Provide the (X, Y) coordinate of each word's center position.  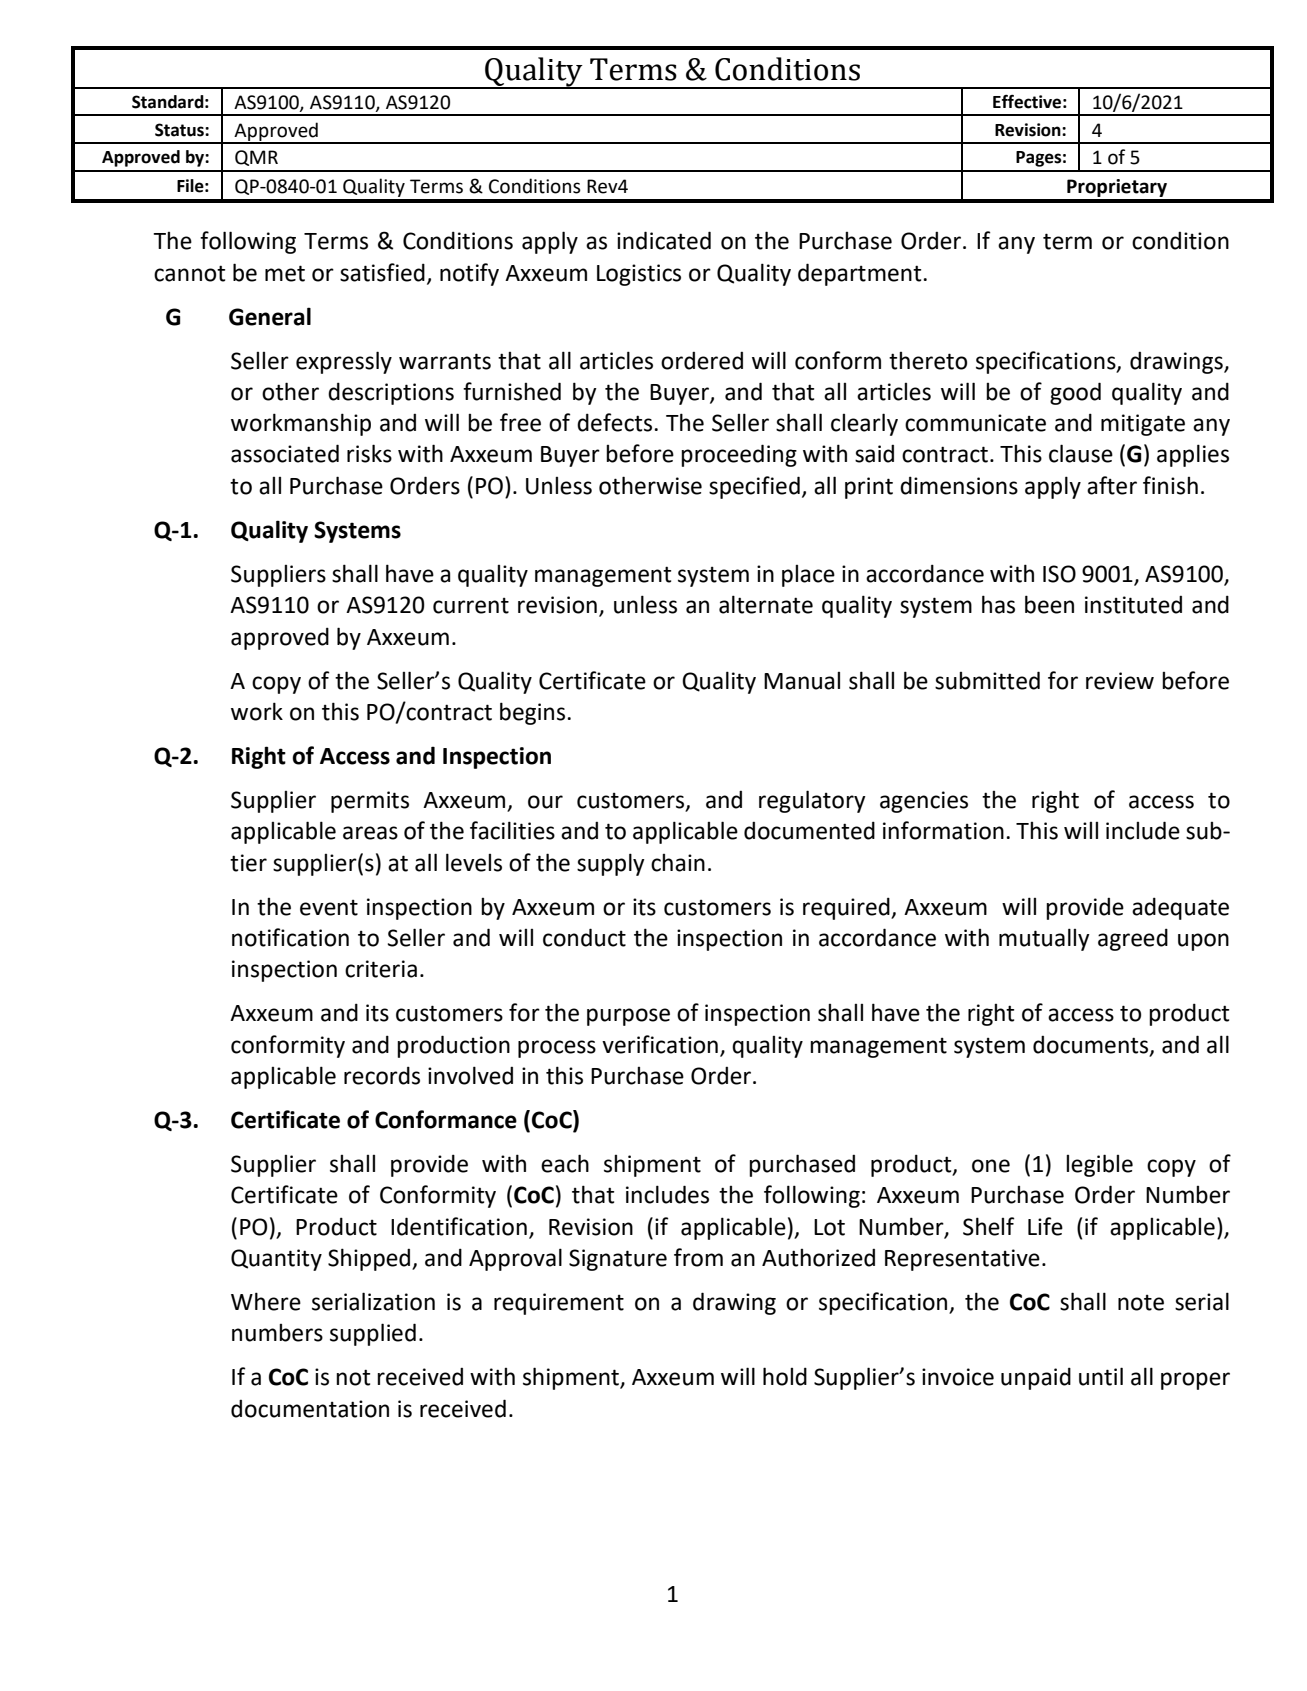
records (382, 1075)
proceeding (739, 455)
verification (660, 1044)
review (1120, 681)
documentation (310, 1409)
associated (285, 453)
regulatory (812, 801)
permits (370, 802)
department (861, 274)
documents (1092, 1045)
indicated (664, 240)
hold (785, 1376)
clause (1081, 453)
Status (180, 130)
